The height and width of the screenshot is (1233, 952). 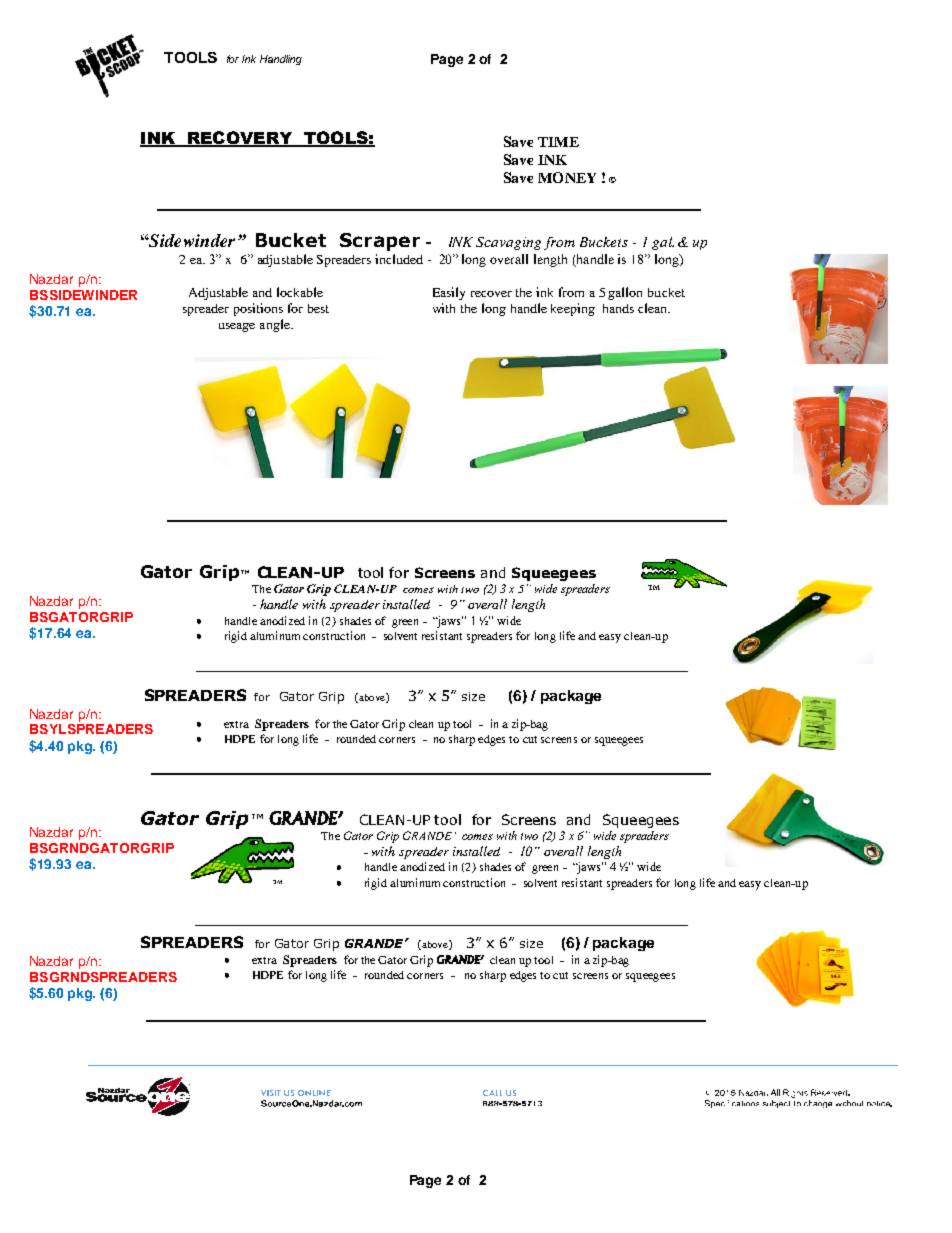 I want to click on MONEY, so click(x=567, y=177).
